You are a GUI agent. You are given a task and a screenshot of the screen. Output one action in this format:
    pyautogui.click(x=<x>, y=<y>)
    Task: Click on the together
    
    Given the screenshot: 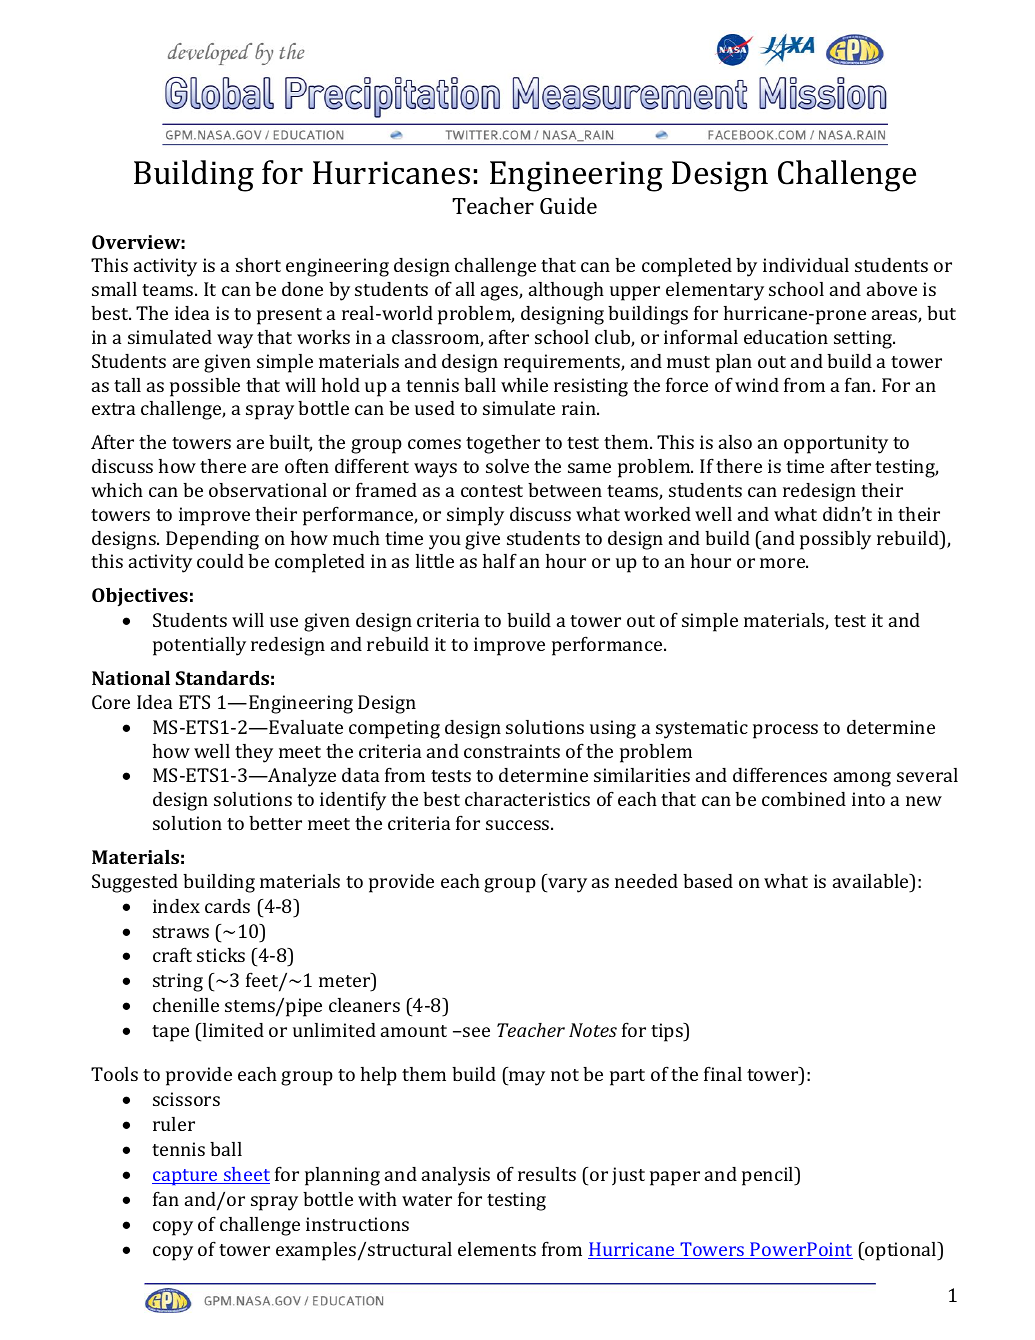 What is the action you would take?
    pyautogui.click(x=503, y=444)
